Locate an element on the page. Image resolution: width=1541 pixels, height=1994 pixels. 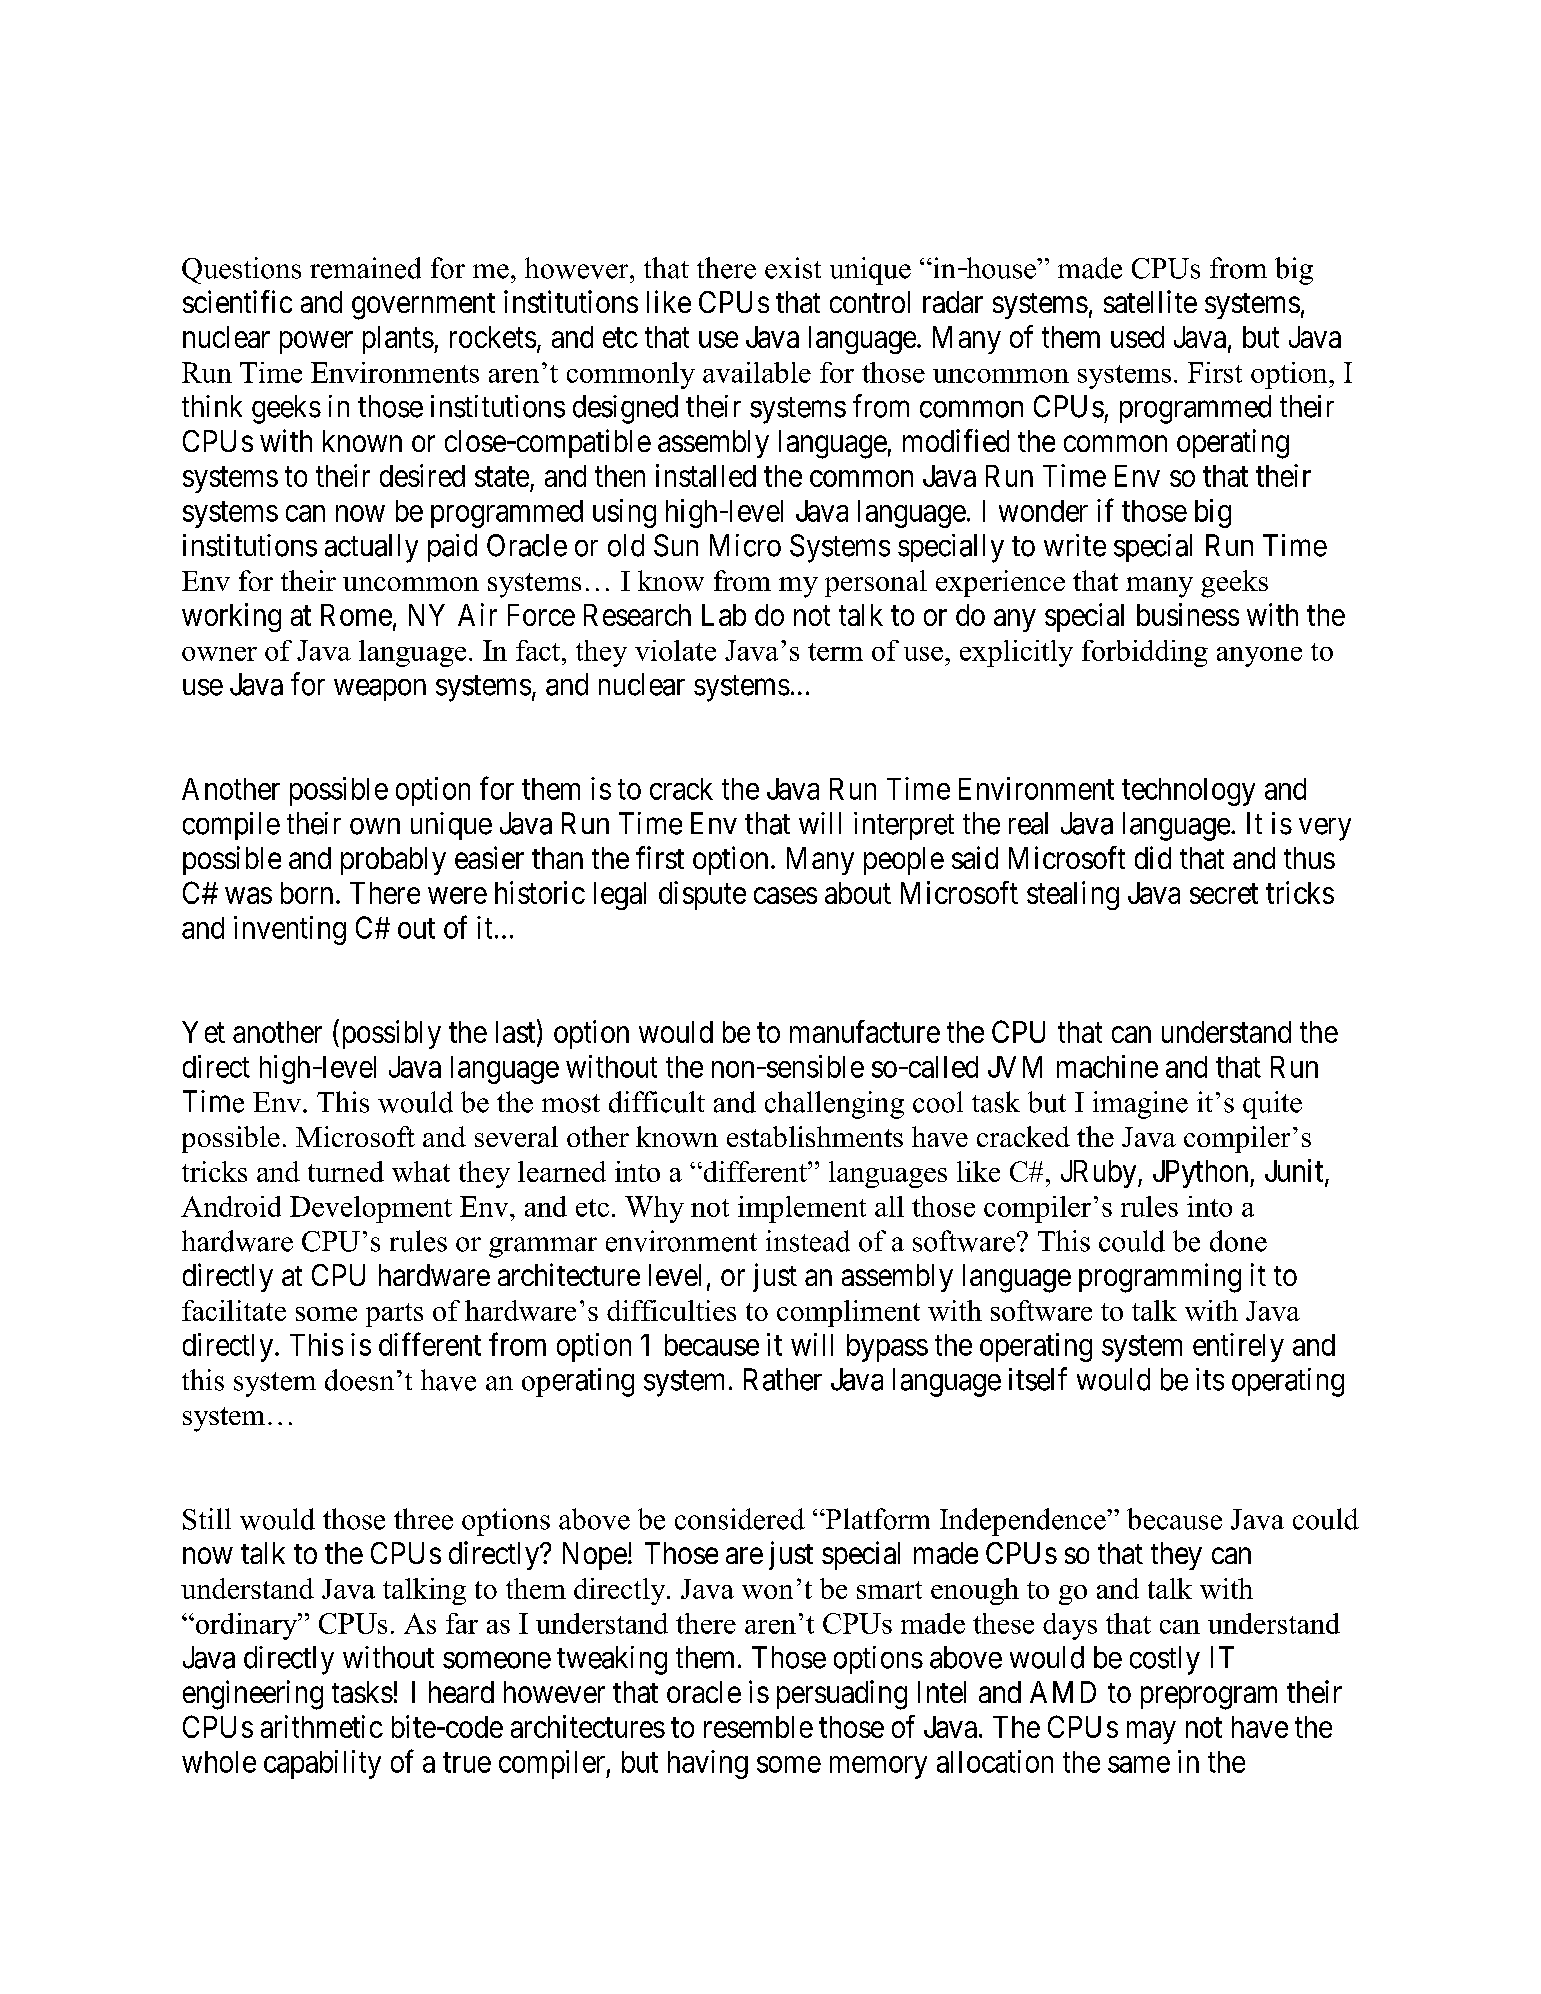
probably is located at coordinates (393, 861).
